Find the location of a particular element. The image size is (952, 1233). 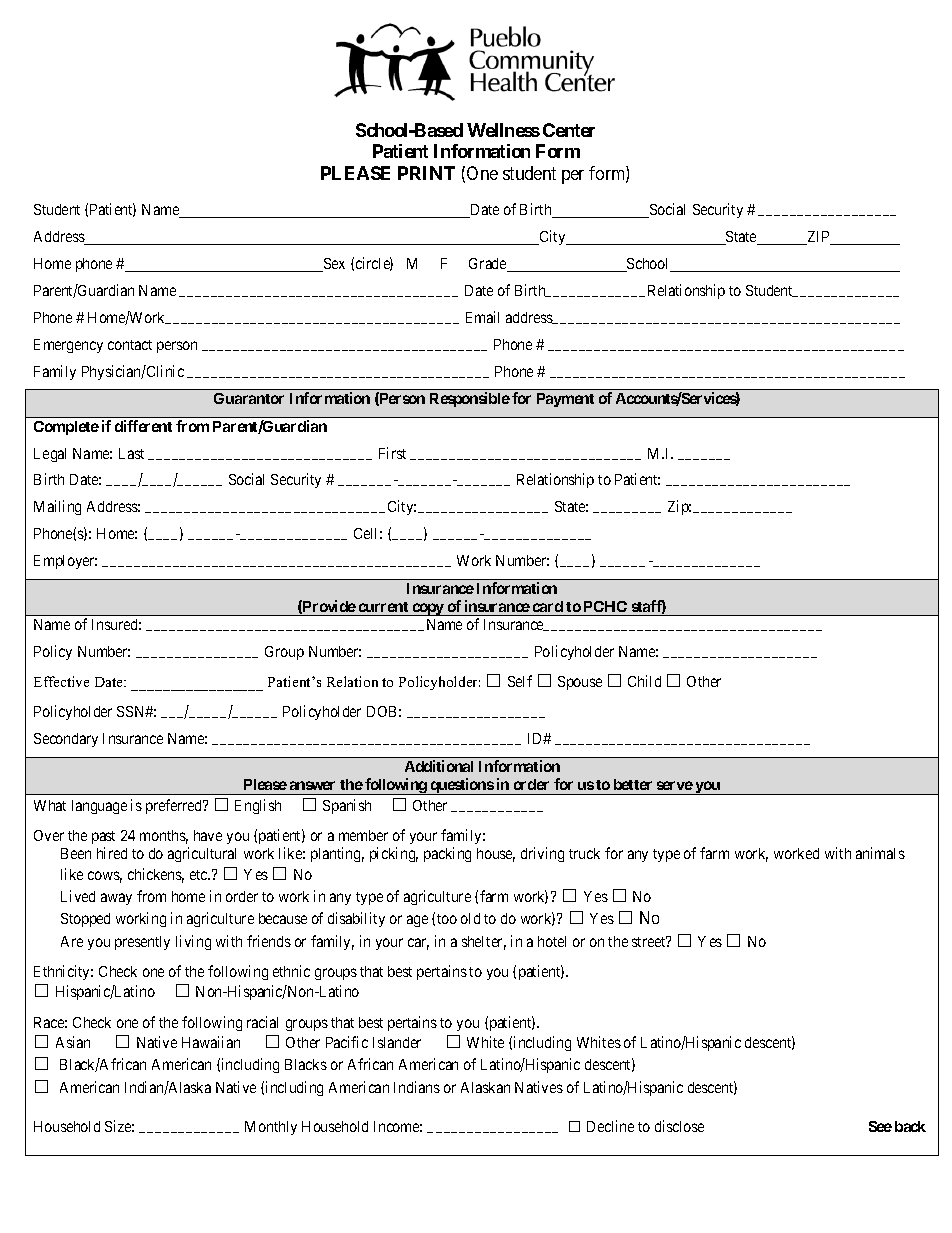

Hawaiian is located at coordinates (211, 1042).
